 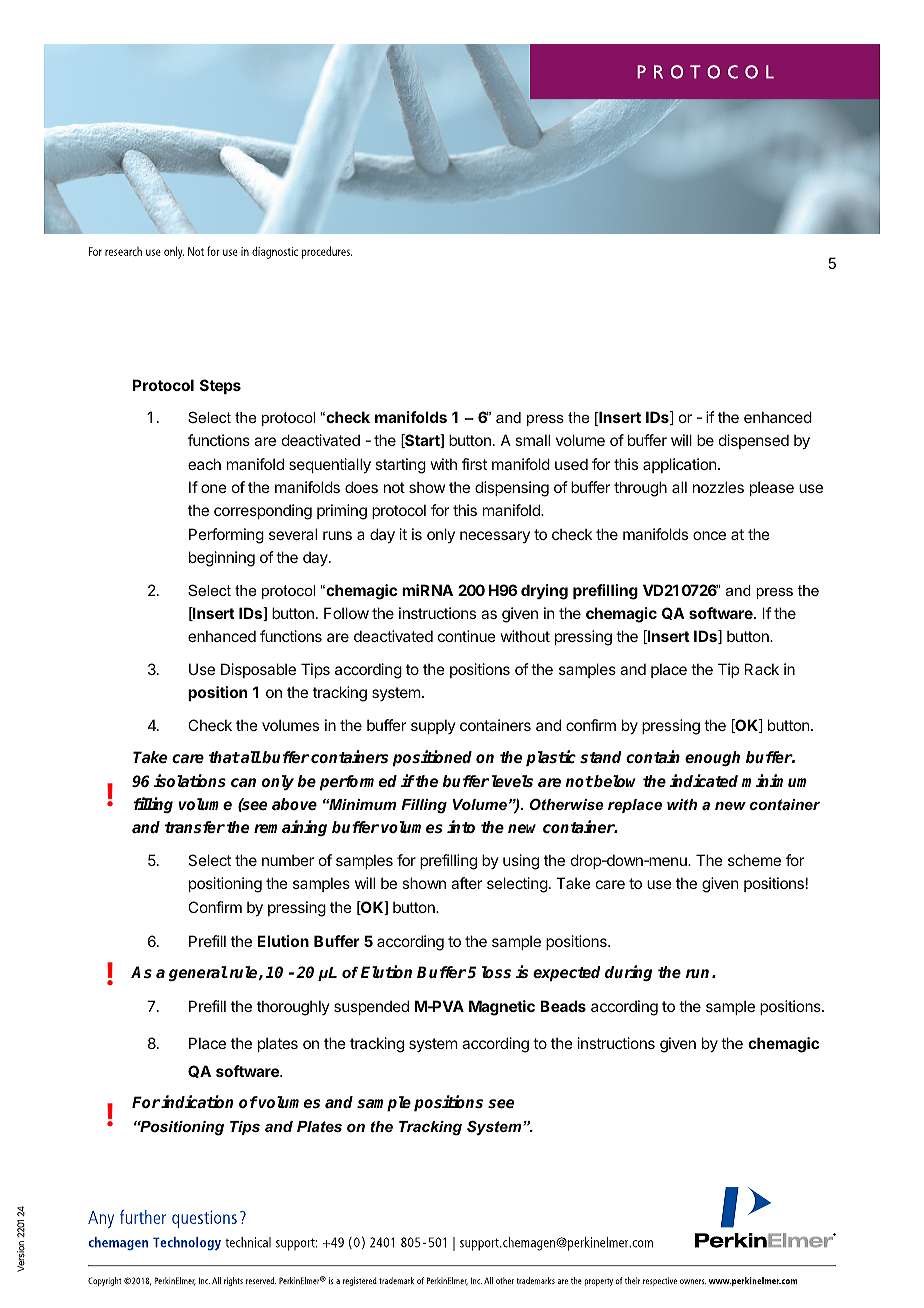 What do you see at coordinates (712, 758) in the screenshot?
I see `enough` at bounding box center [712, 758].
